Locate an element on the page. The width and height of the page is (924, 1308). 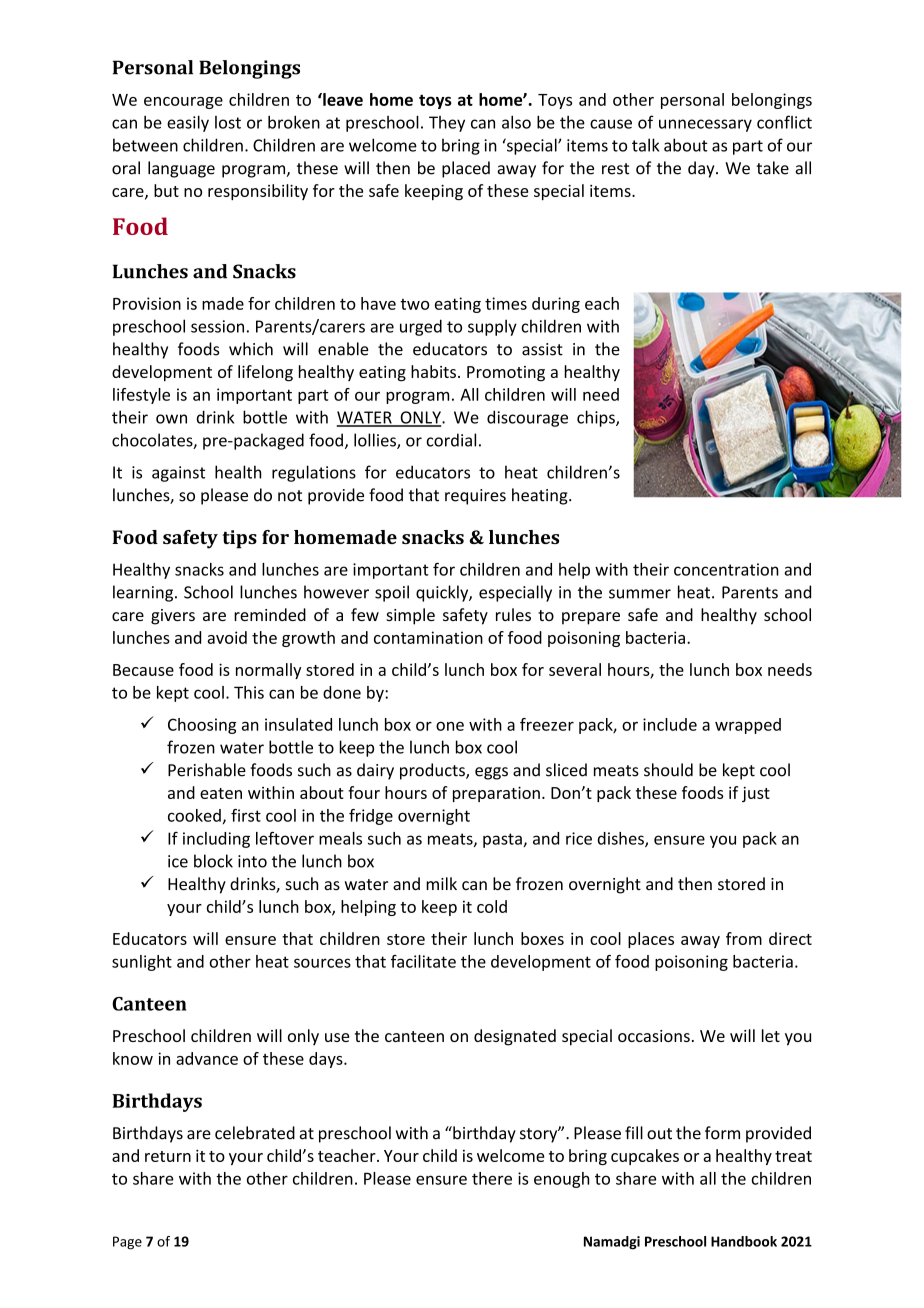
contamination is located at coordinates (428, 637).
